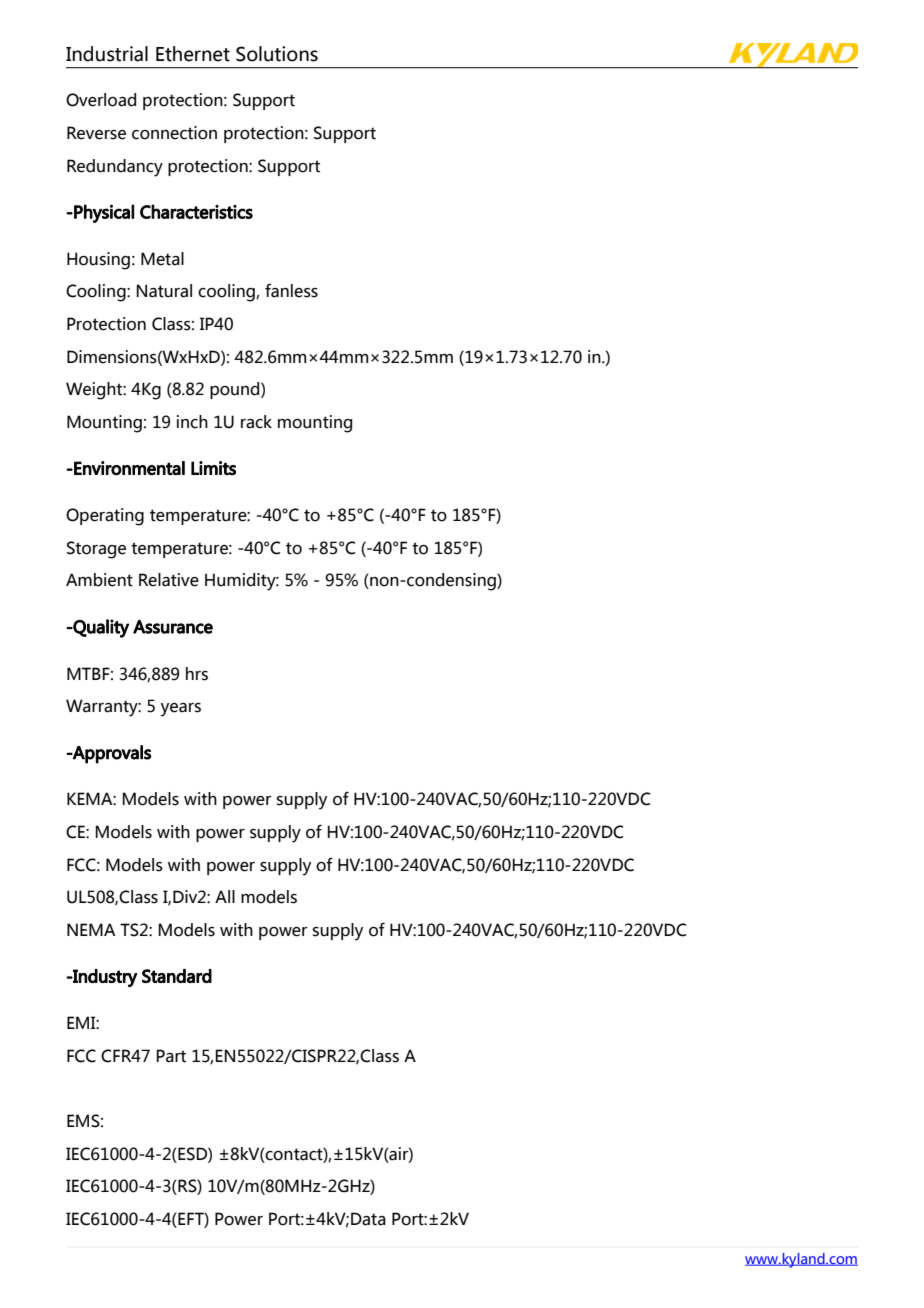 This image has height=1308, width=924. What do you see at coordinates (171, 1056) in the image?
I see `Part` at bounding box center [171, 1056].
